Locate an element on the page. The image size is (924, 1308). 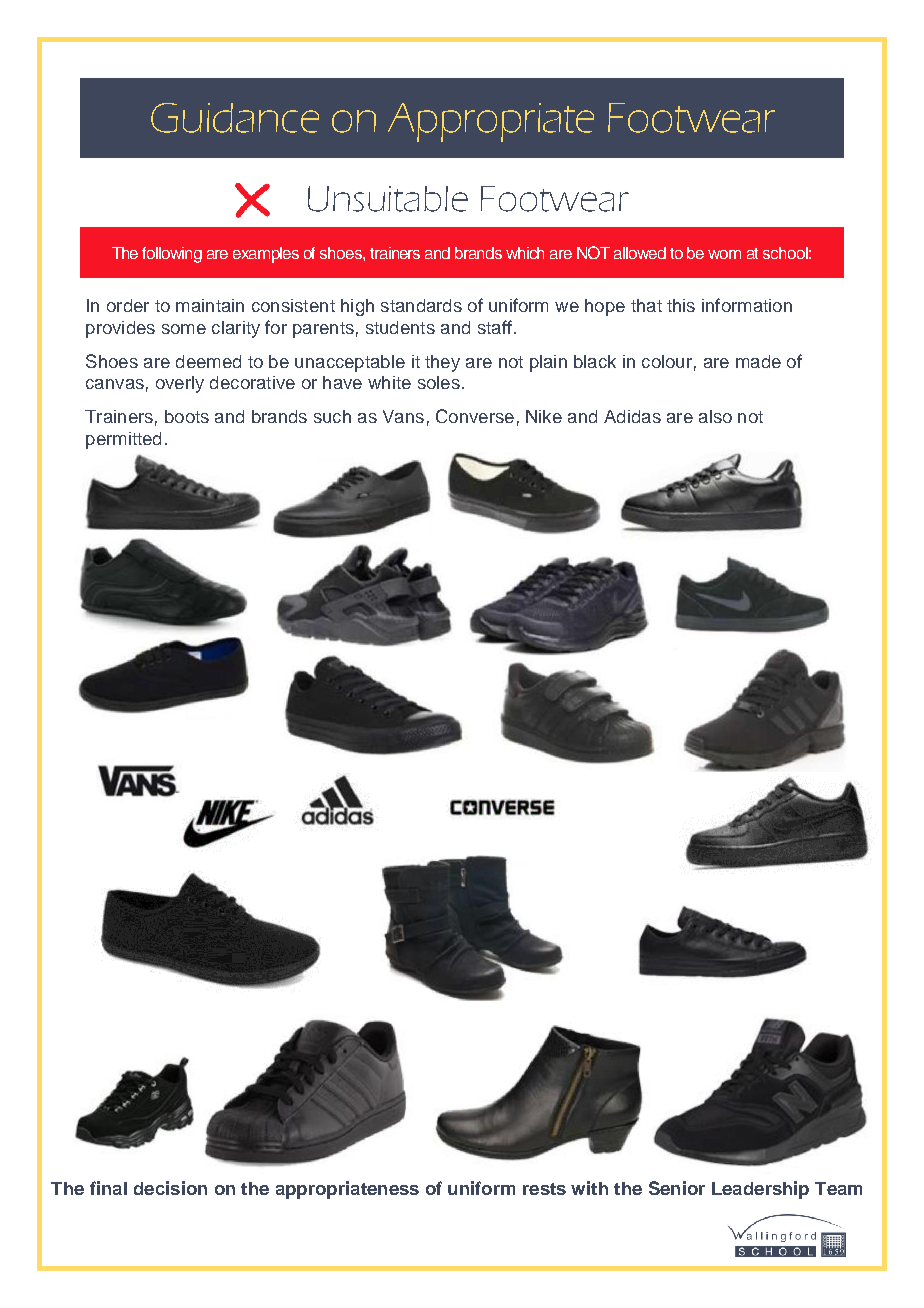
also is located at coordinates (715, 416).
